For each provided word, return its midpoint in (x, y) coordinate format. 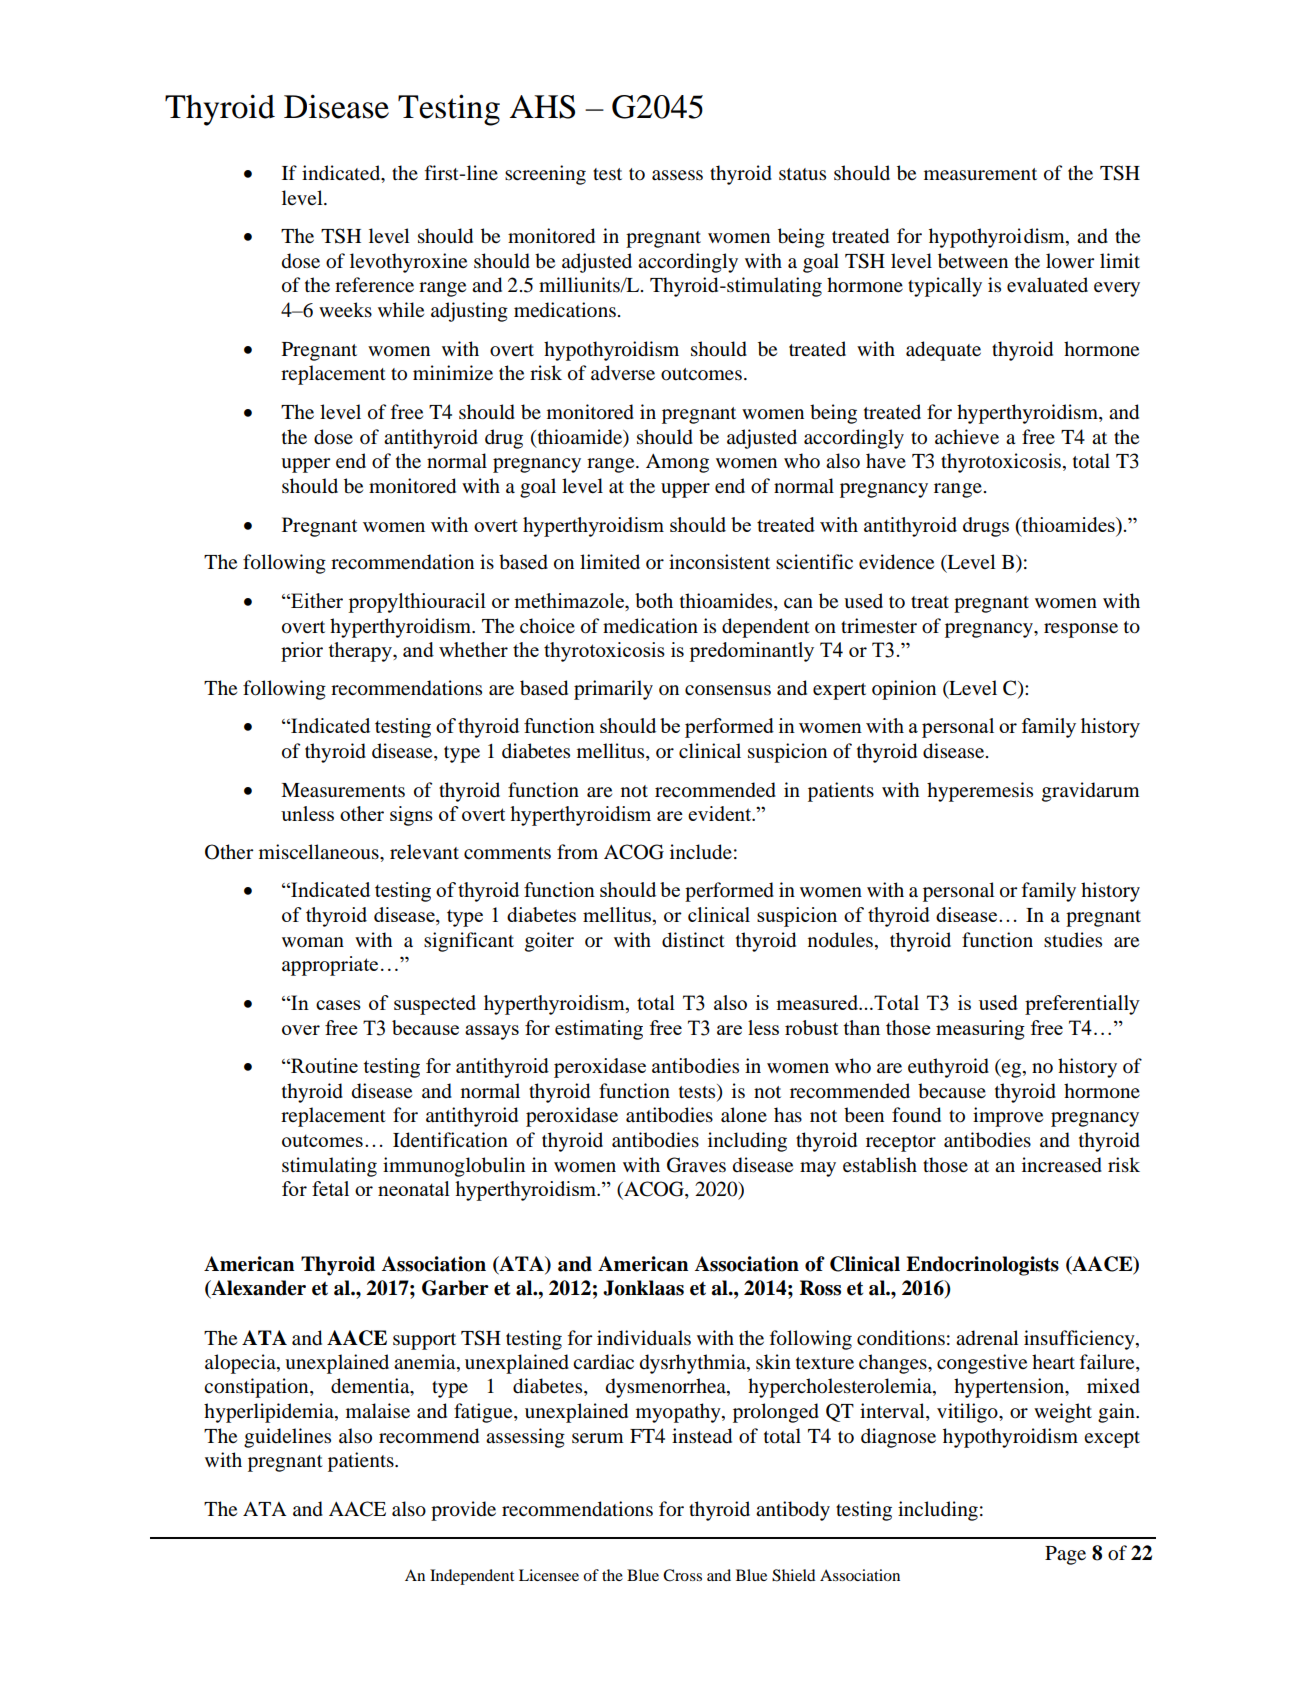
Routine (323, 1065)
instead (702, 1436)
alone (744, 1115)
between (973, 261)
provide (463, 1511)
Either (316, 600)
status (802, 174)
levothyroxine (408, 263)
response (1081, 630)
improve (1008, 1117)
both (654, 600)
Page (1065, 1555)
